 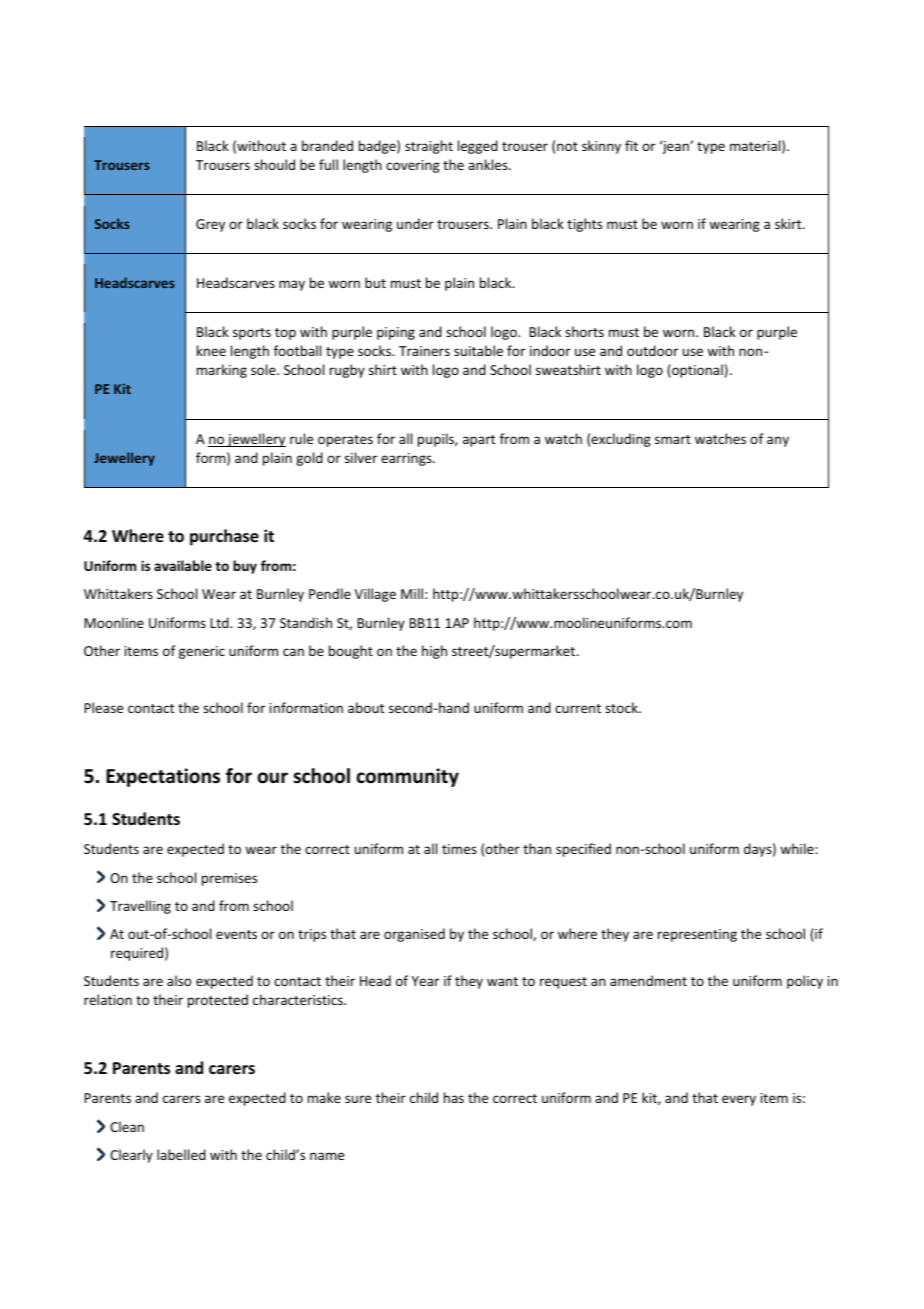 I want to click on representing, so click(x=697, y=935).
